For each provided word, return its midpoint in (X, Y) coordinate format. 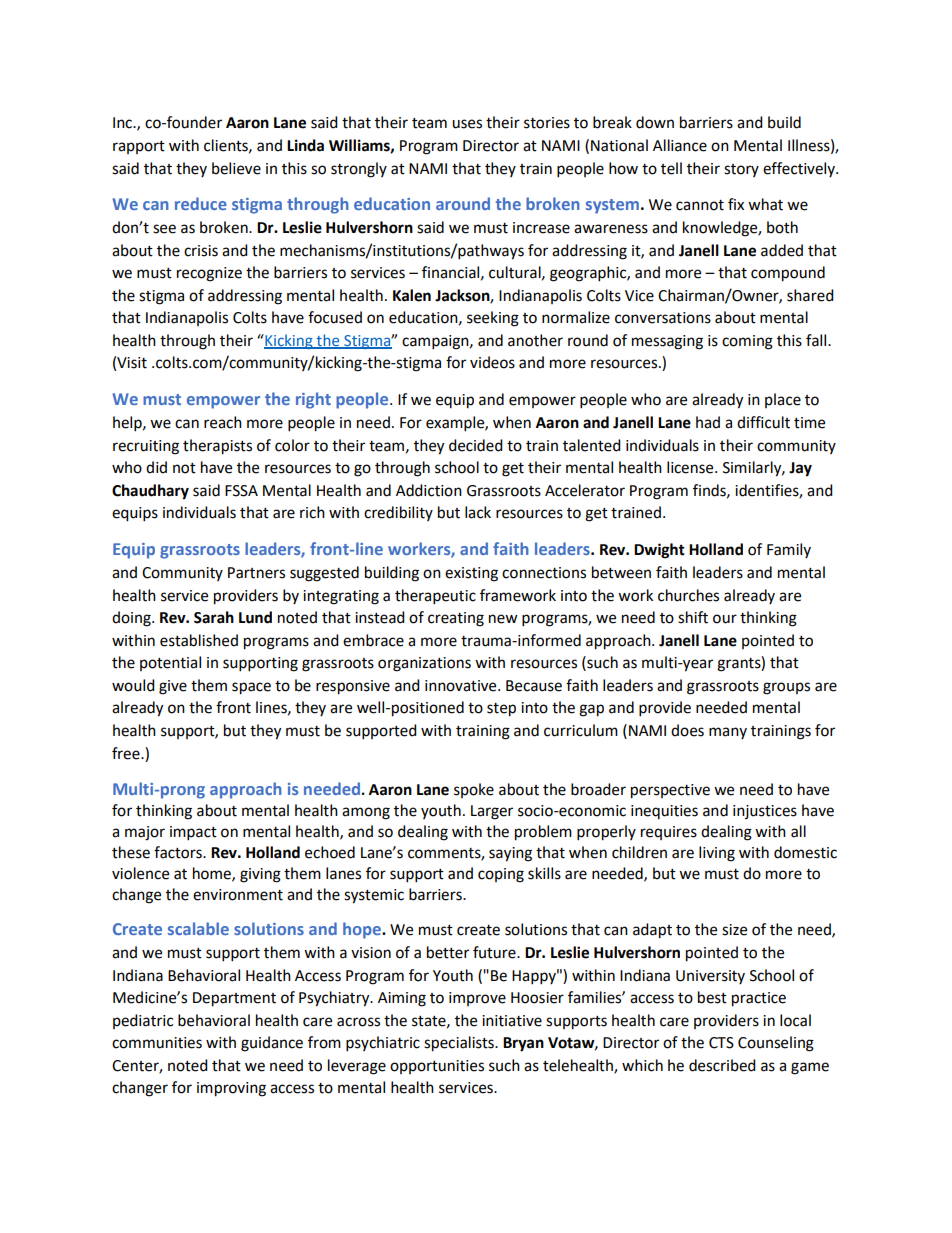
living (717, 854)
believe (236, 168)
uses (467, 124)
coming (747, 342)
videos (492, 362)
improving (231, 1089)
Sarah (214, 617)
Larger (492, 812)
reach (223, 422)
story (741, 170)
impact (193, 833)
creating (456, 619)
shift (693, 617)
